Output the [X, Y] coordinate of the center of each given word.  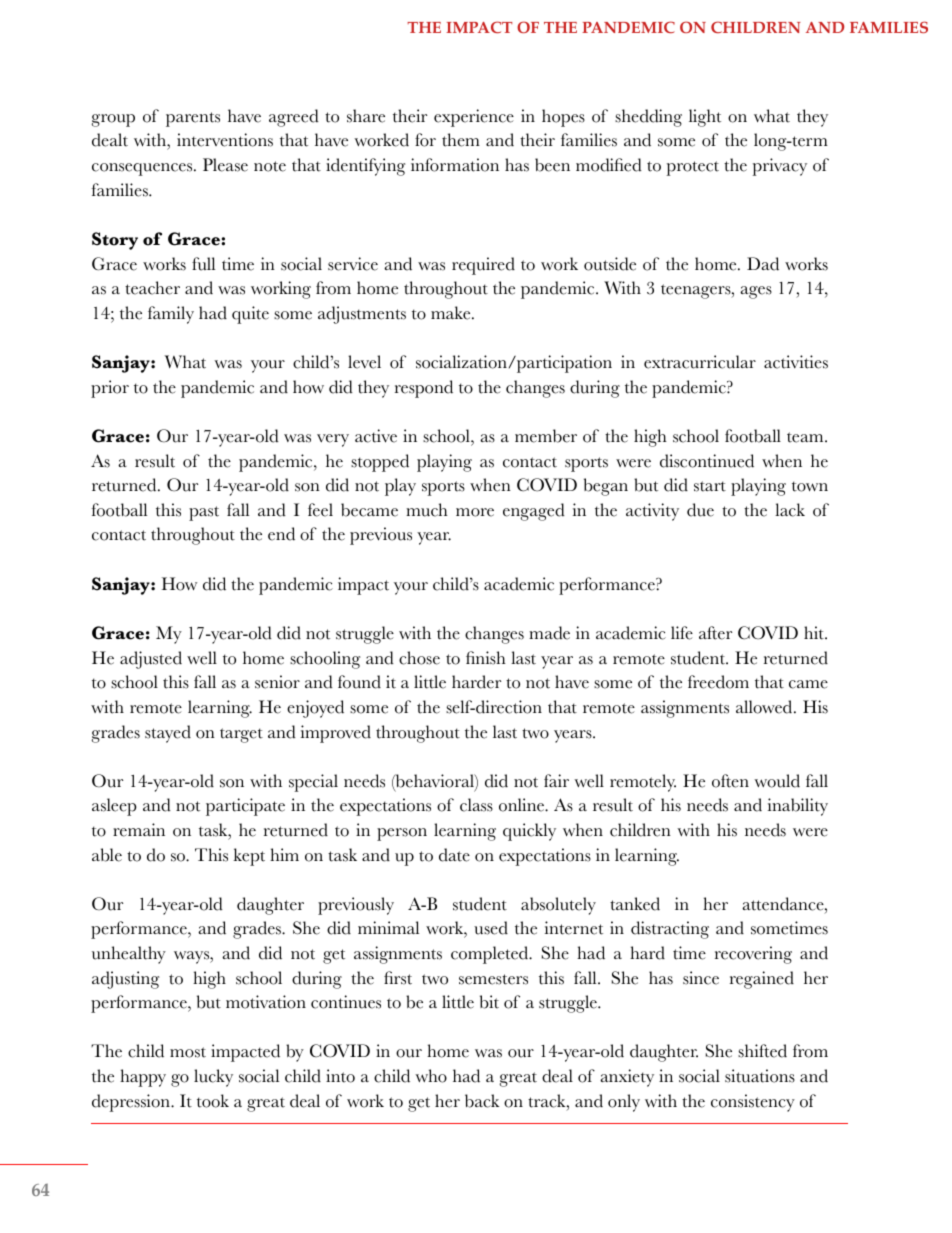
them [461, 140]
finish [486, 658]
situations [760, 1076]
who [431, 1076]
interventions [225, 140]
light [705, 118]
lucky [213, 1078]
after [715, 633]
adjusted [151, 660]
